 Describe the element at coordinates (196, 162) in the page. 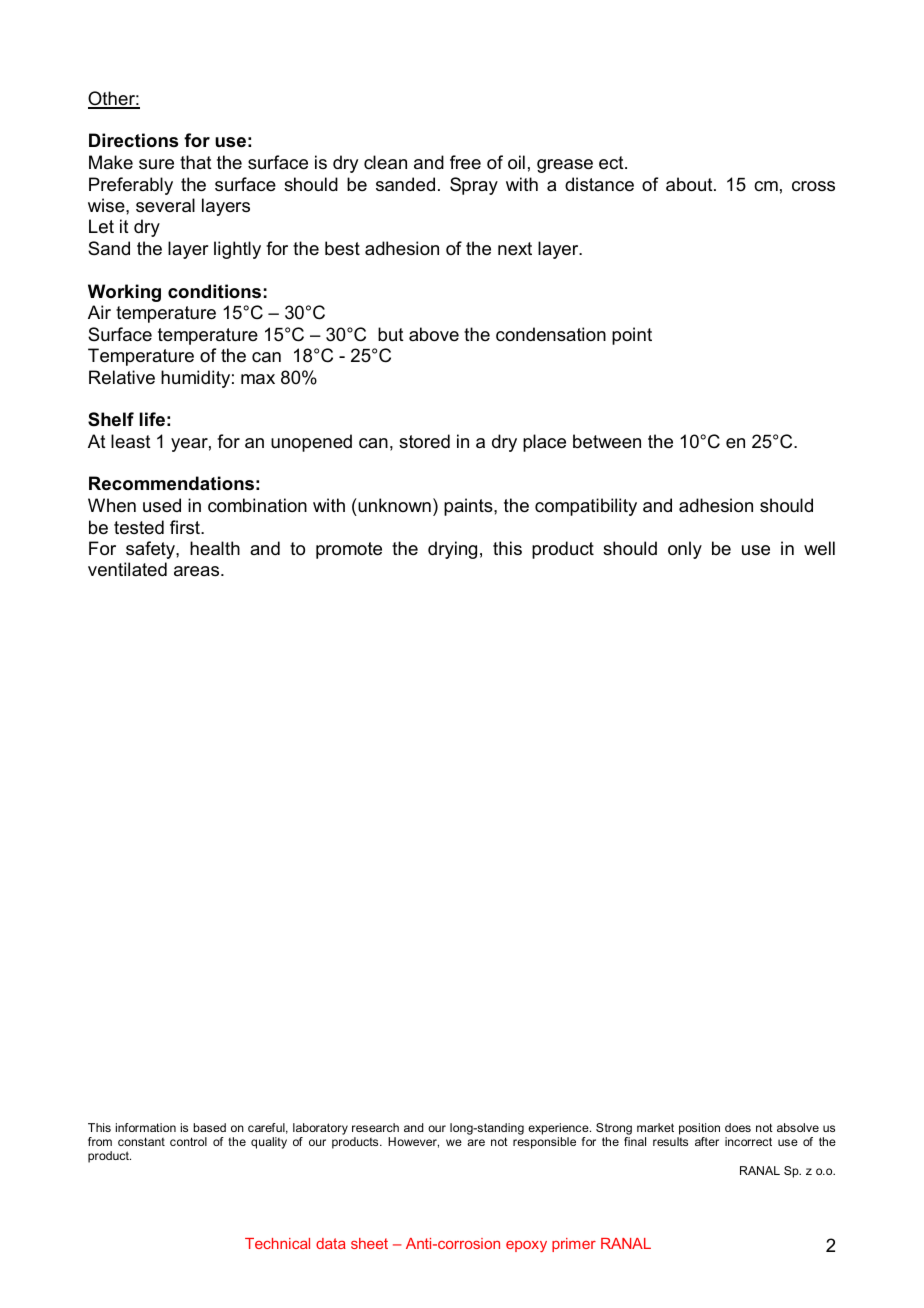

I see `that` at that location.
